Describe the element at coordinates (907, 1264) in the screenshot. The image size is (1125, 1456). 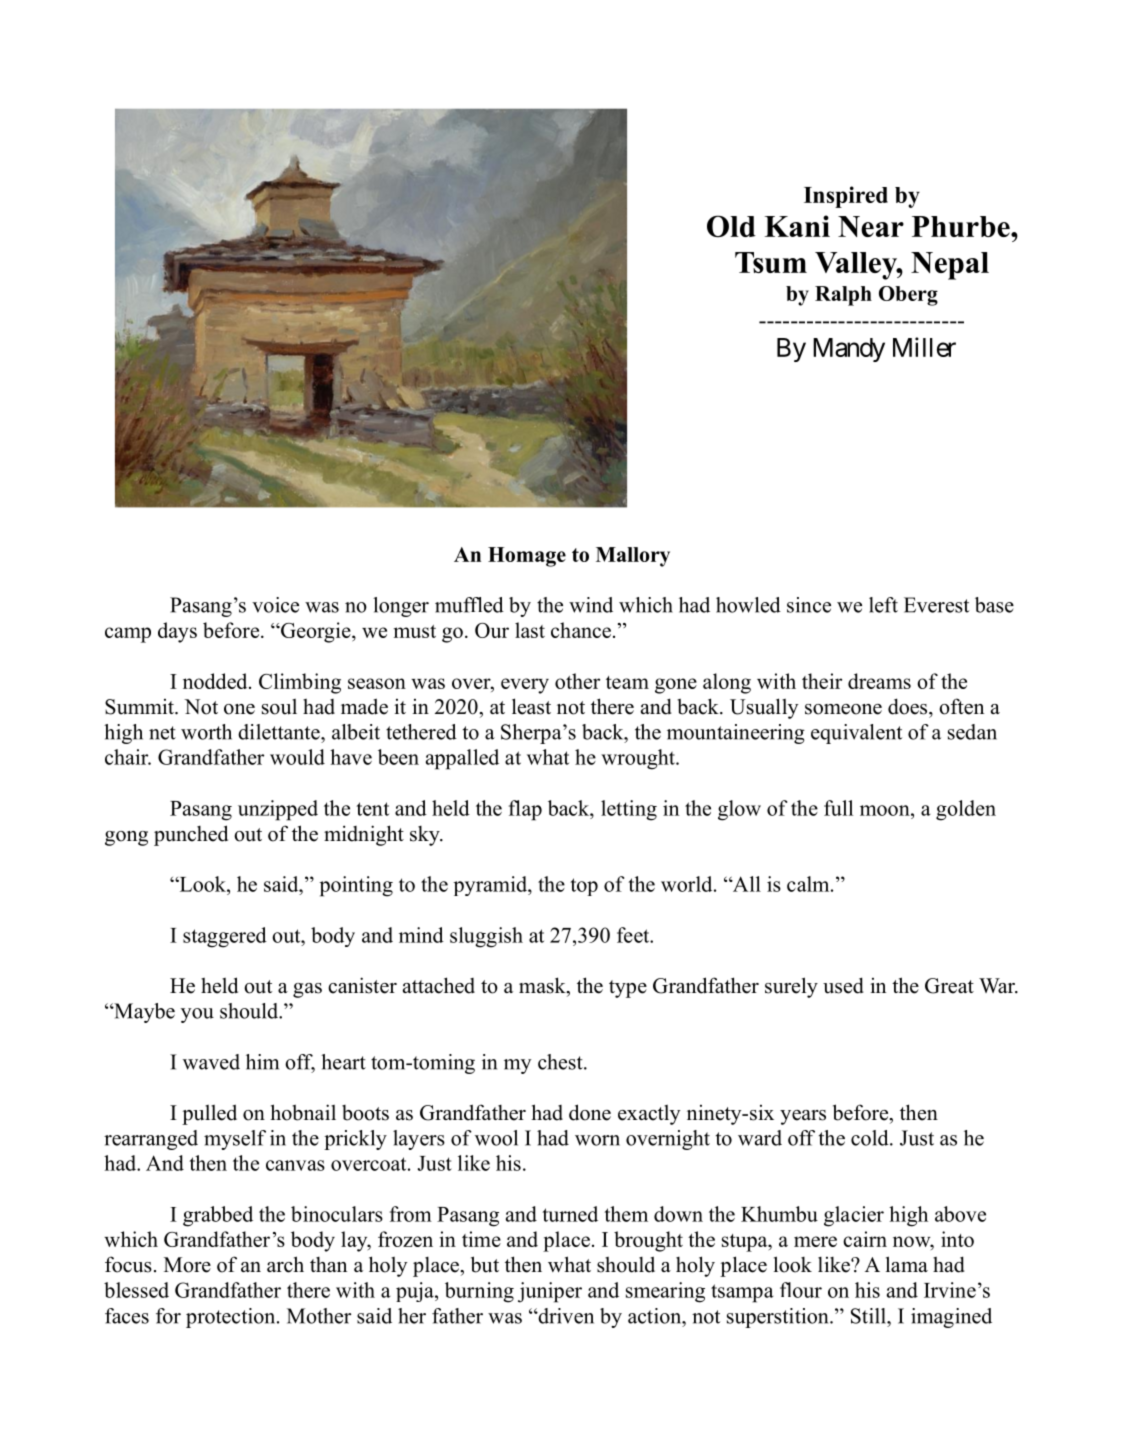
I see `lama` at that location.
